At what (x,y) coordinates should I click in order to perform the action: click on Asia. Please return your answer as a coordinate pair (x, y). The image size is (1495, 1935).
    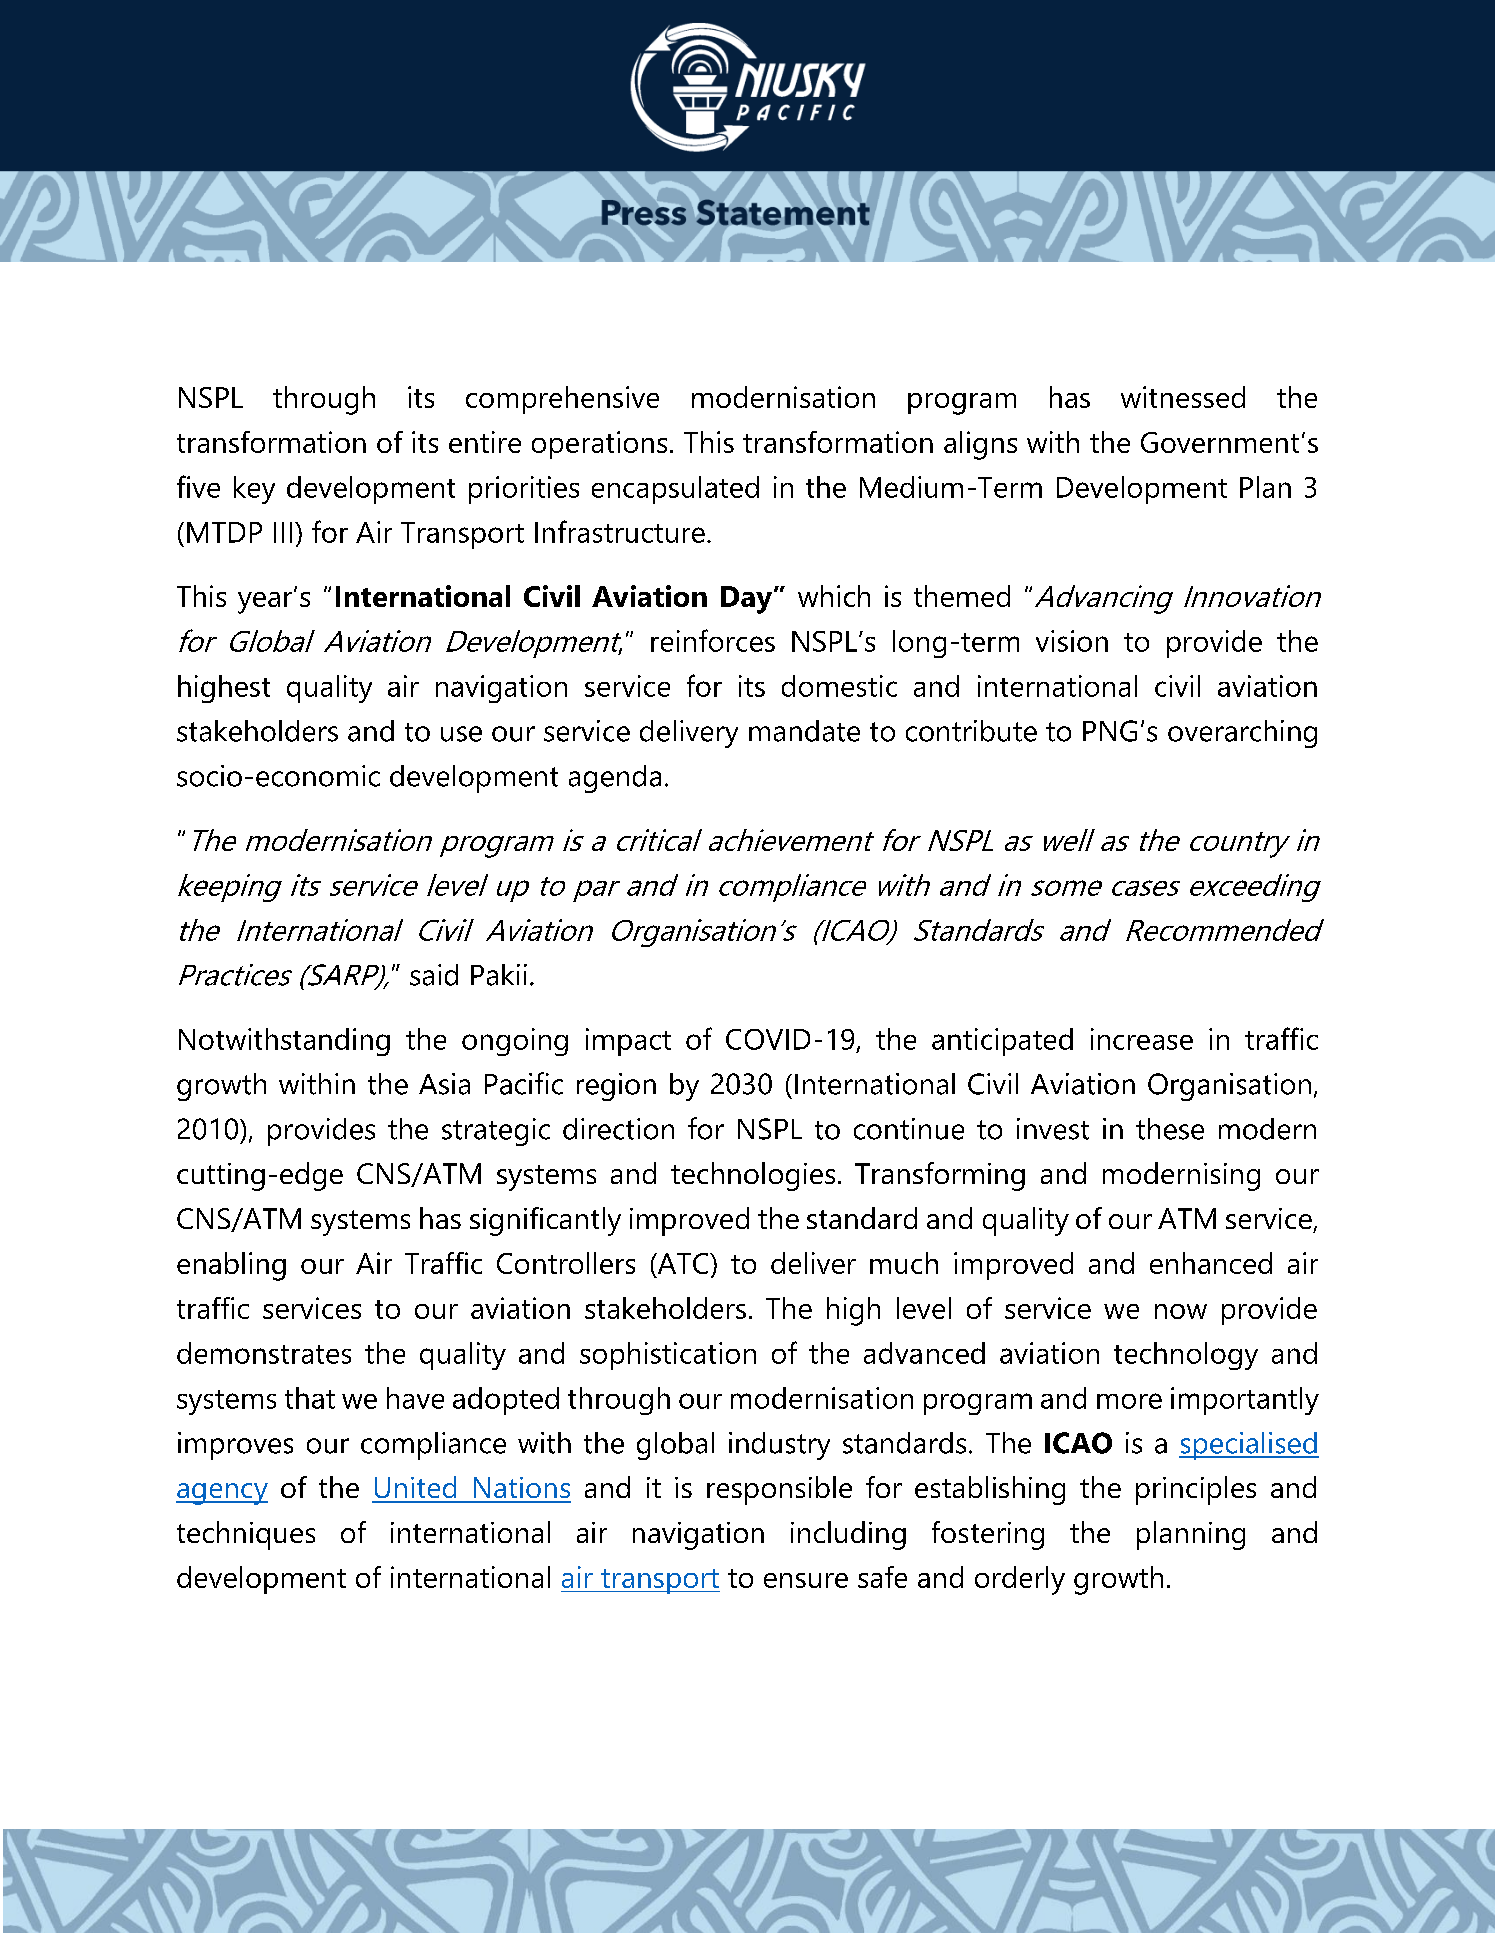
    Looking at the image, I should click on (444, 1084).
